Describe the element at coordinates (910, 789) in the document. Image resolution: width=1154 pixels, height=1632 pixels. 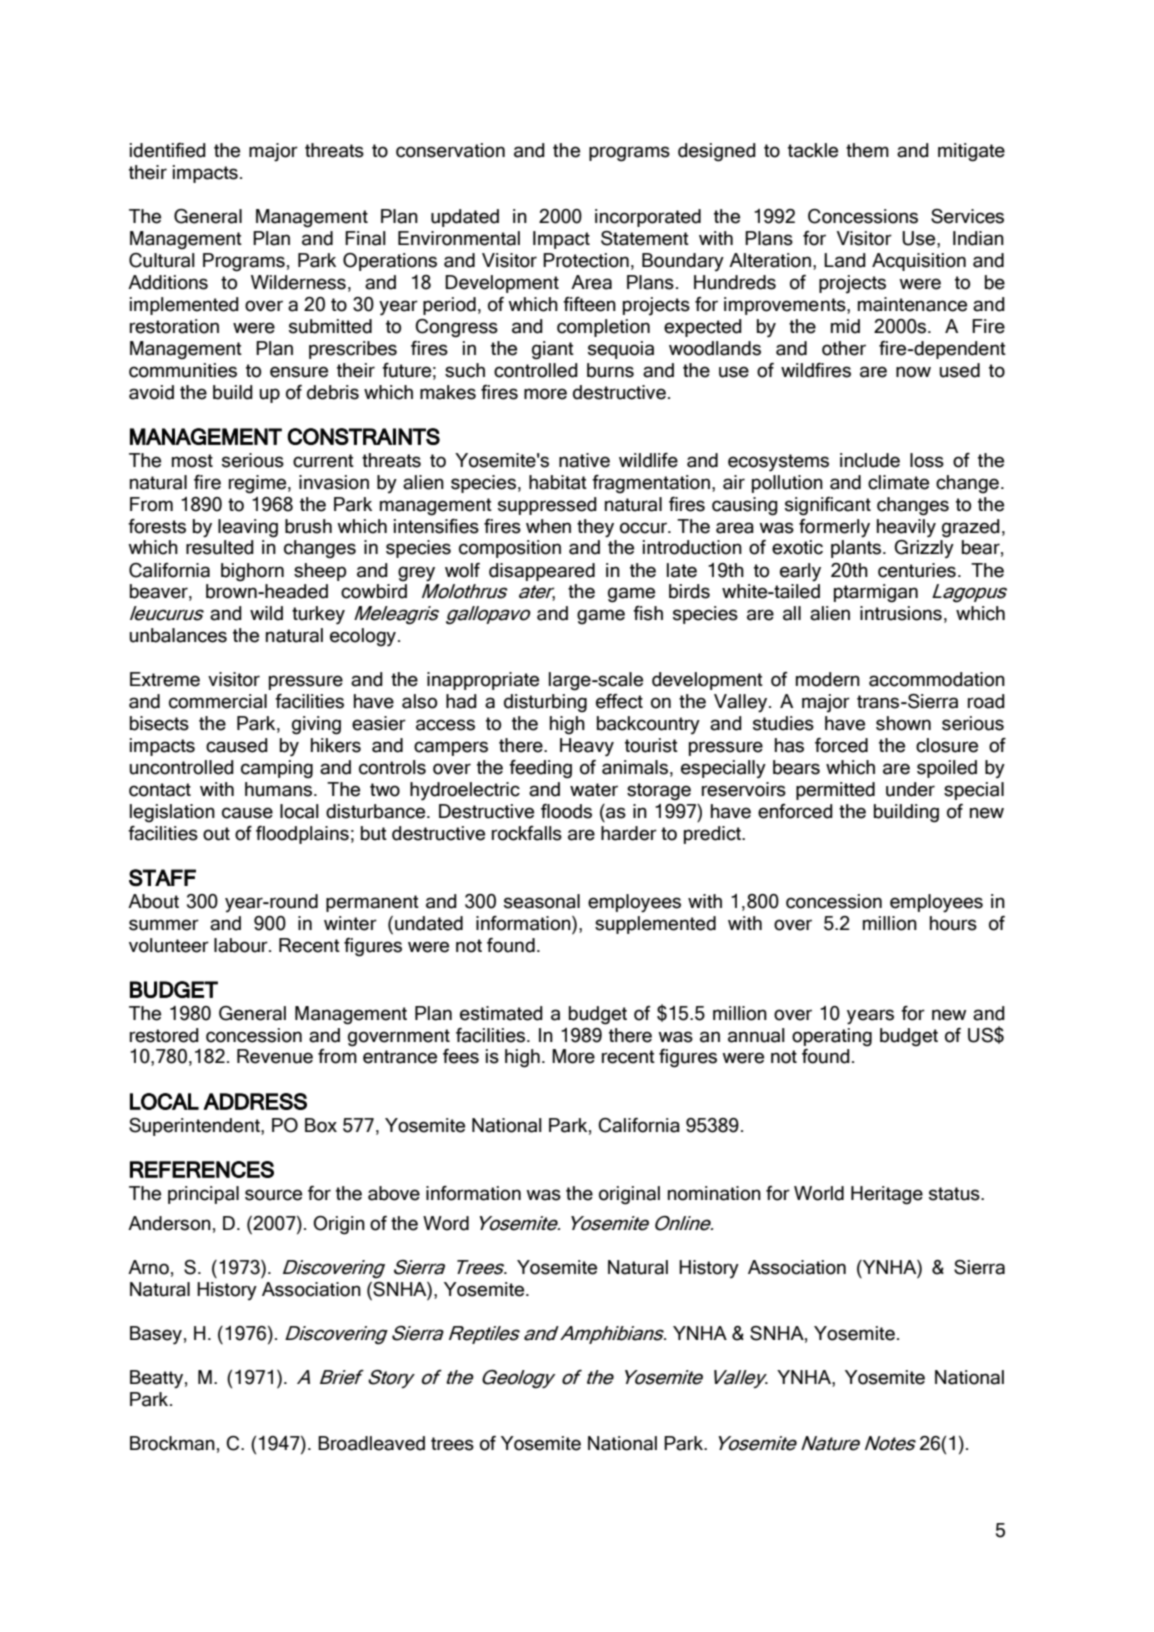
I see `under` at that location.
